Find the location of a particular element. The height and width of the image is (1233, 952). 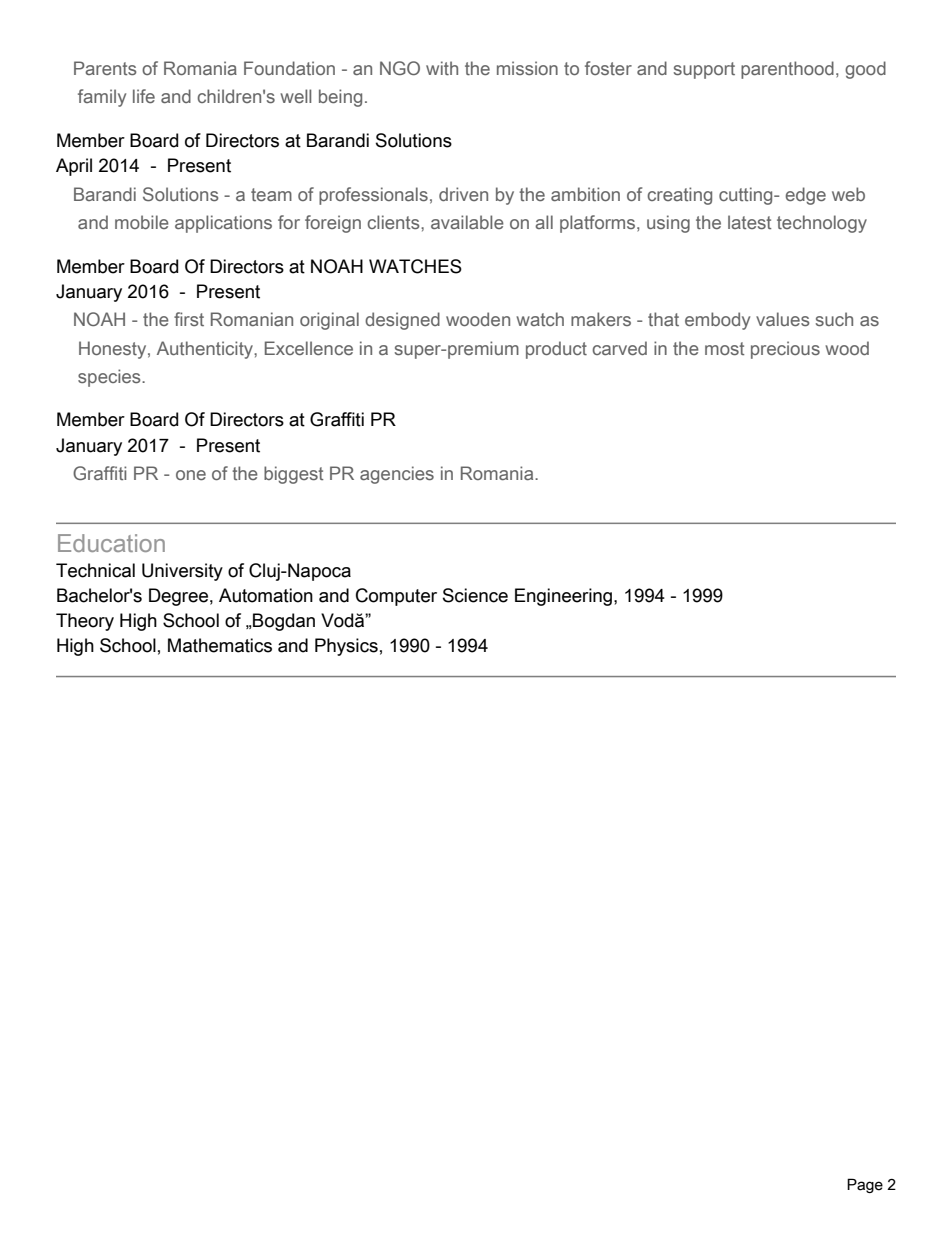

Mathematics is located at coordinates (220, 645).
